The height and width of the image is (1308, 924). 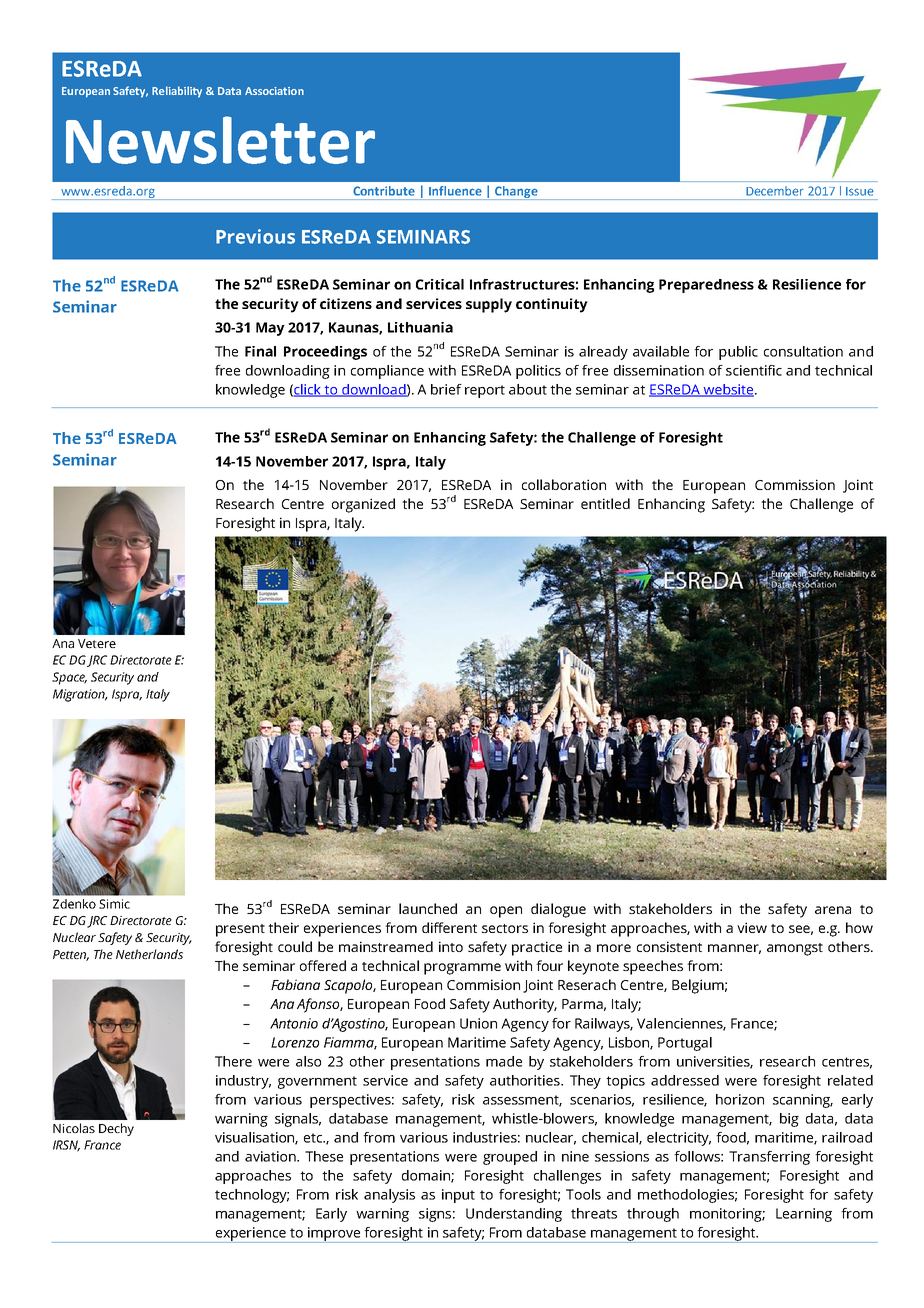 What do you see at coordinates (775, 191) in the image?
I see `December` at bounding box center [775, 191].
